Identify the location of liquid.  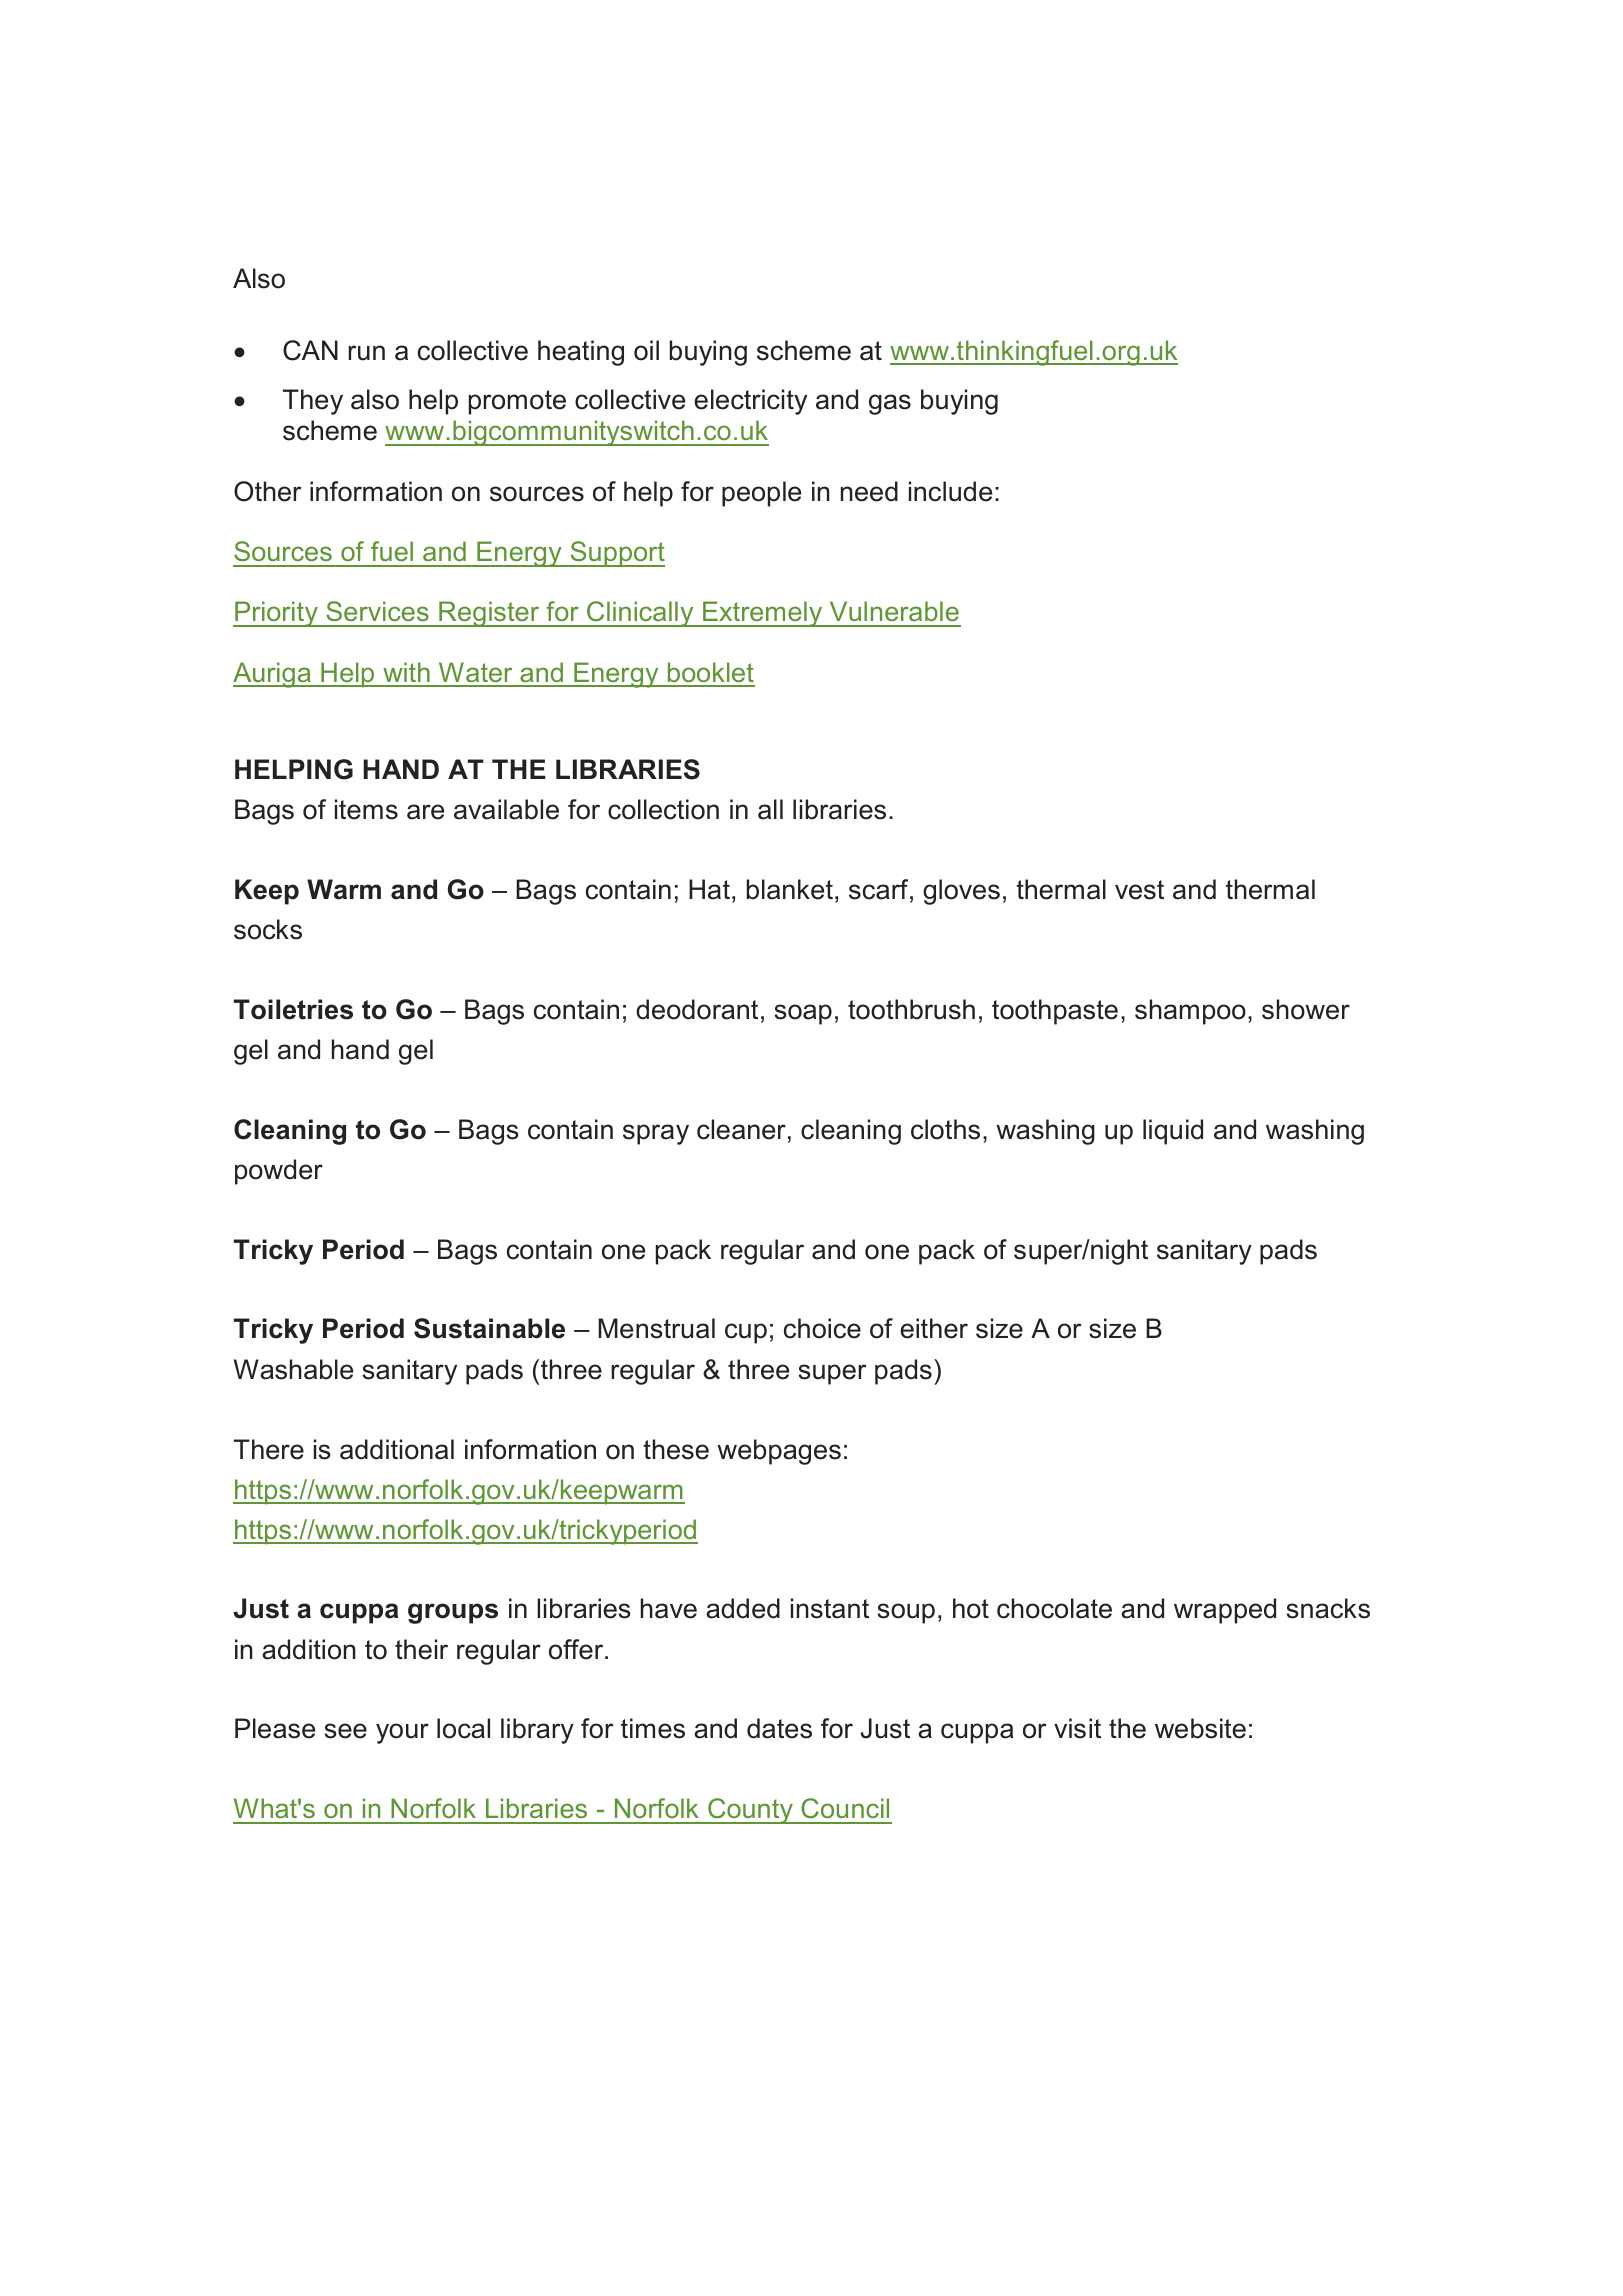
(1173, 1132).
